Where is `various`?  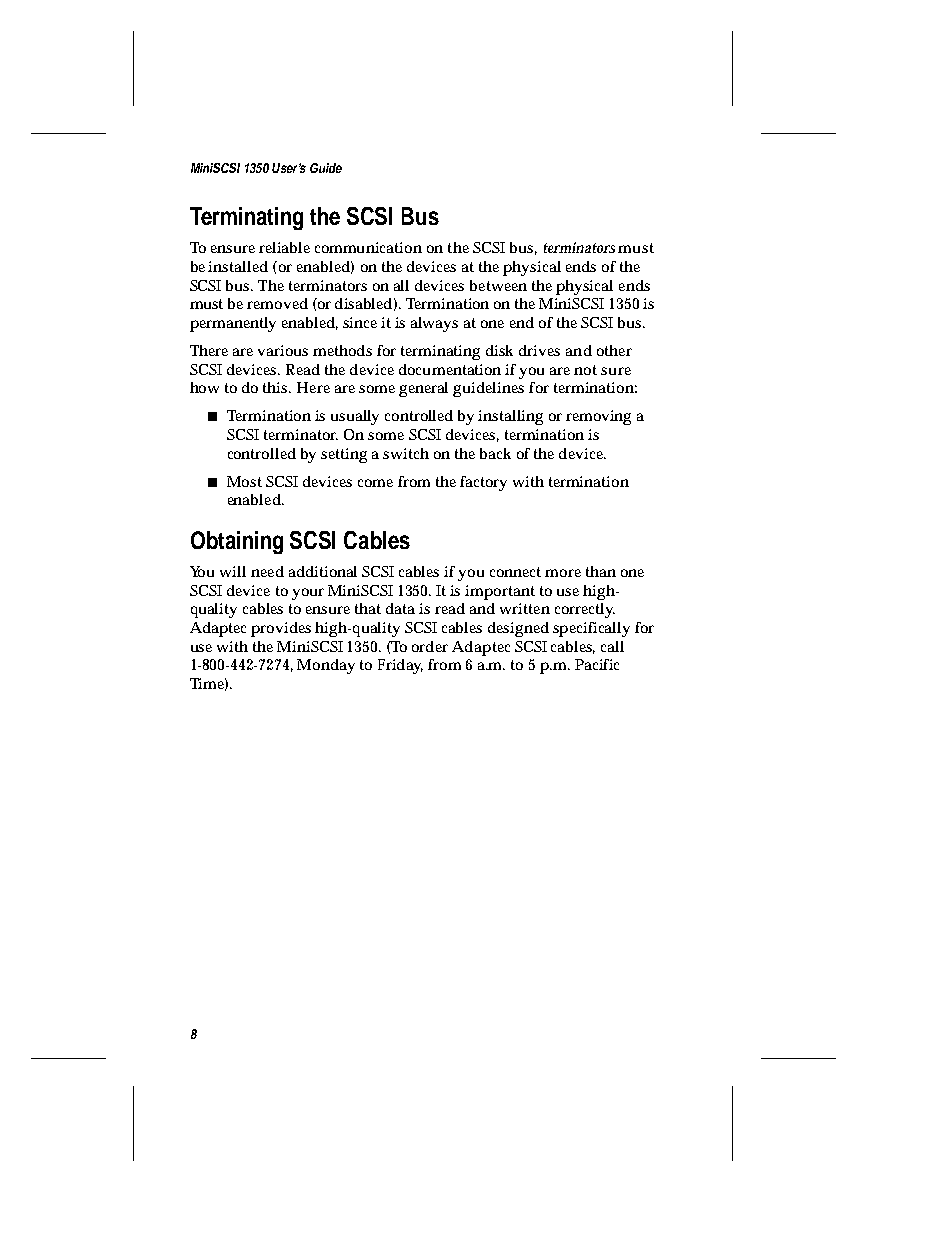
various is located at coordinates (283, 350).
